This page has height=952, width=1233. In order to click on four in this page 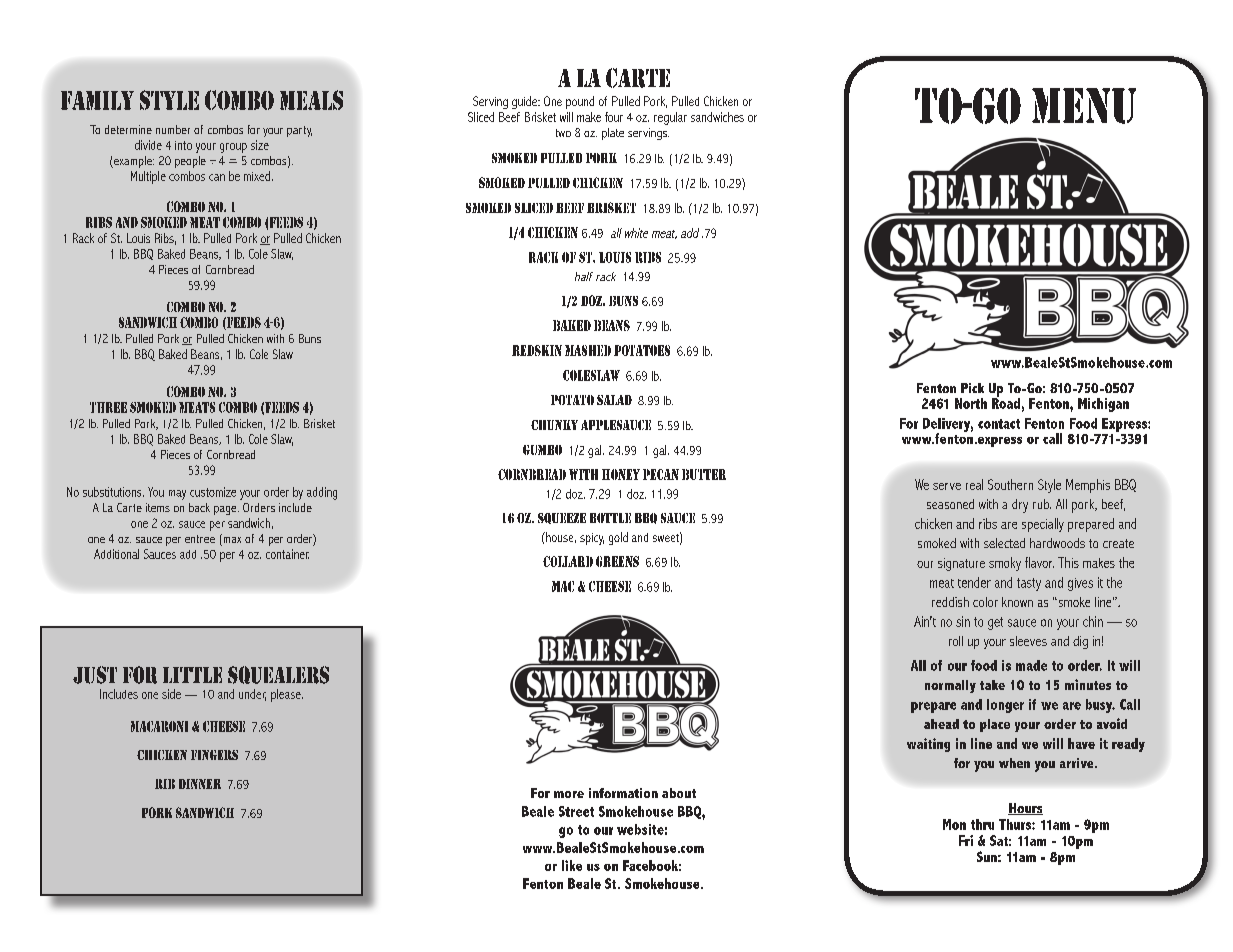, I will do `click(614, 117)`.
